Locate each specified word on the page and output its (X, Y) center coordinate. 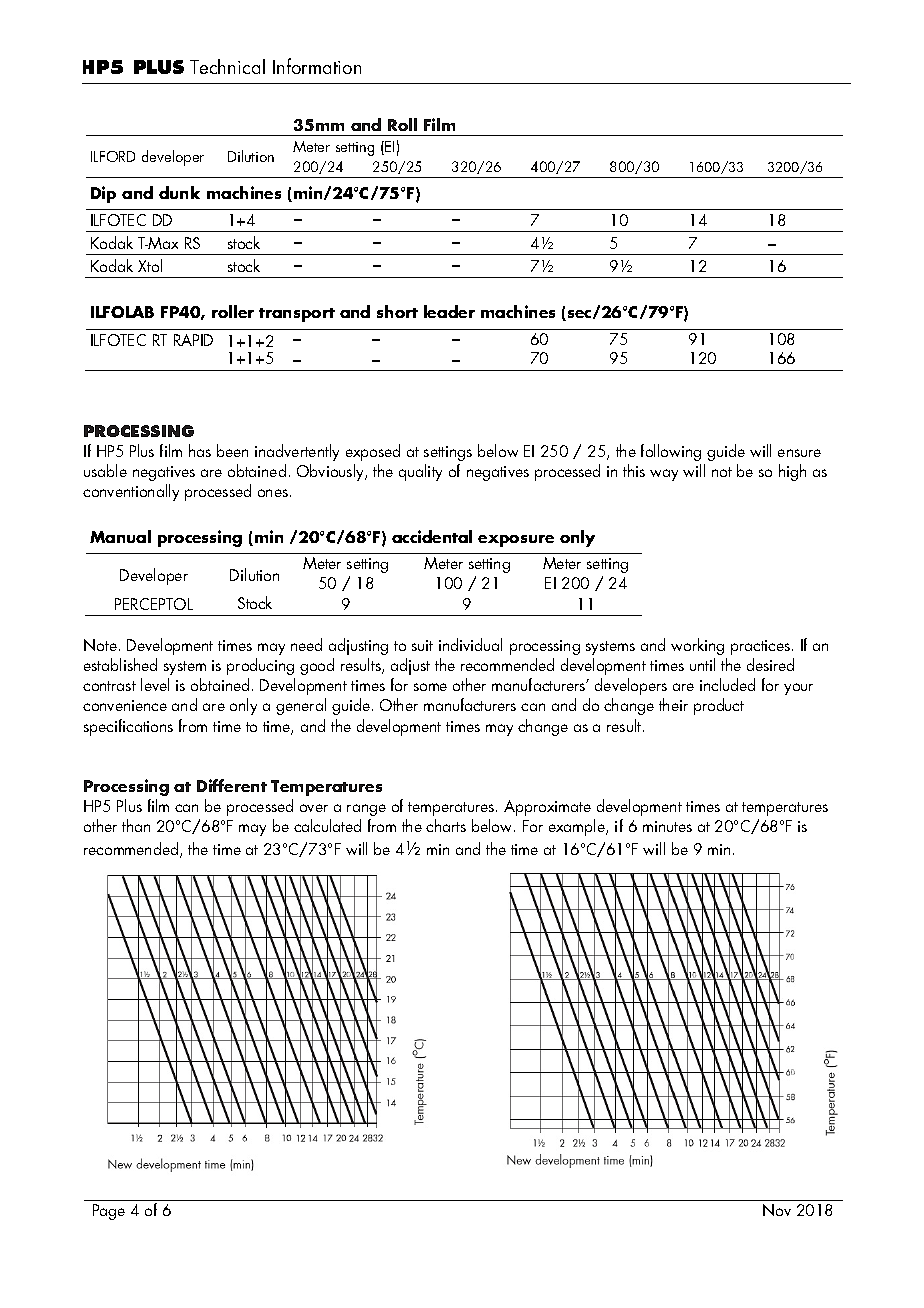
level (155, 684)
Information (317, 66)
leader (449, 311)
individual (470, 644)
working (697, 646)
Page (109, 1212)
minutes (667, 826)
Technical (227, 66)
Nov (777, 1210)
